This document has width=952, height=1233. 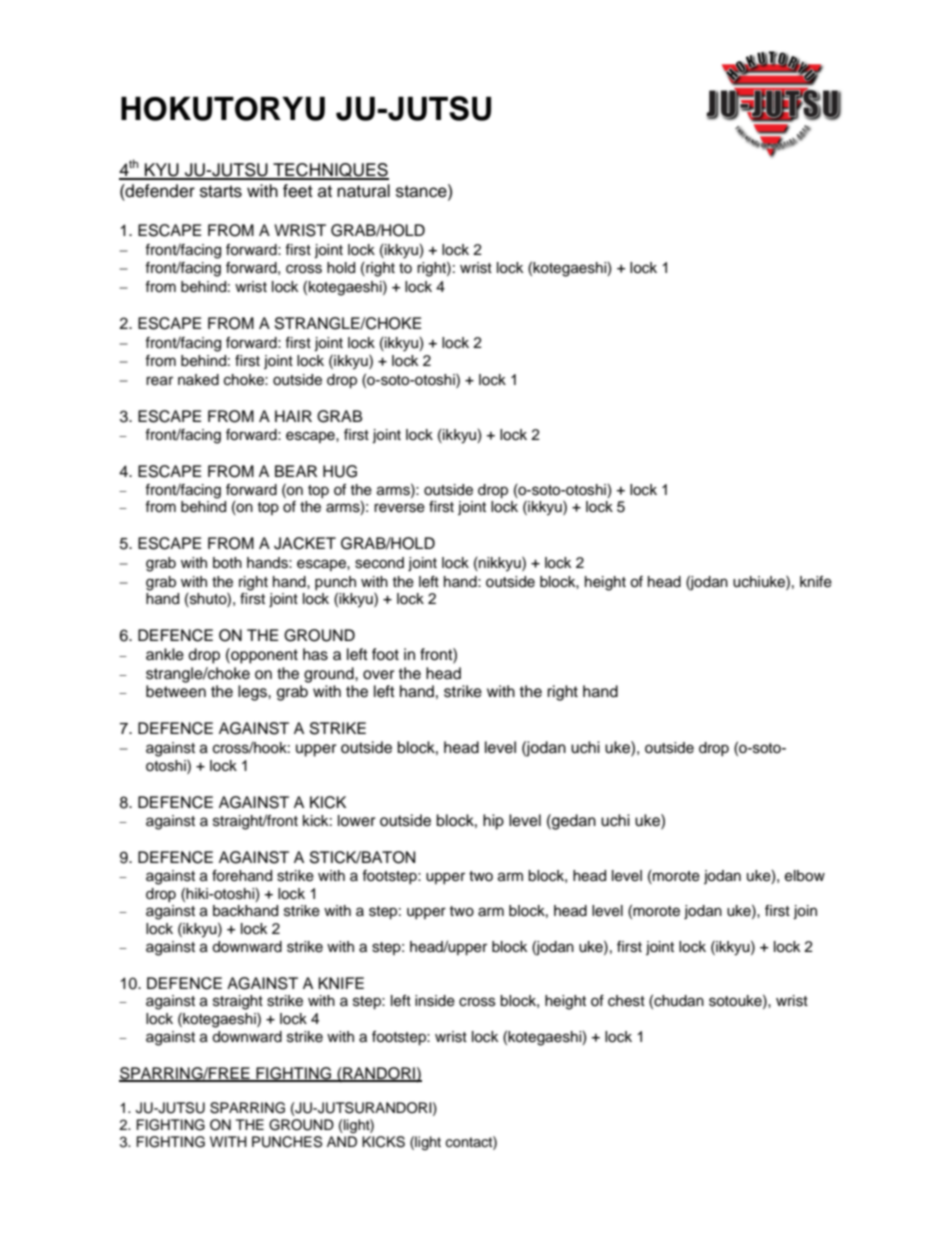 I want to click on starts, so click(x=221, y=191).
